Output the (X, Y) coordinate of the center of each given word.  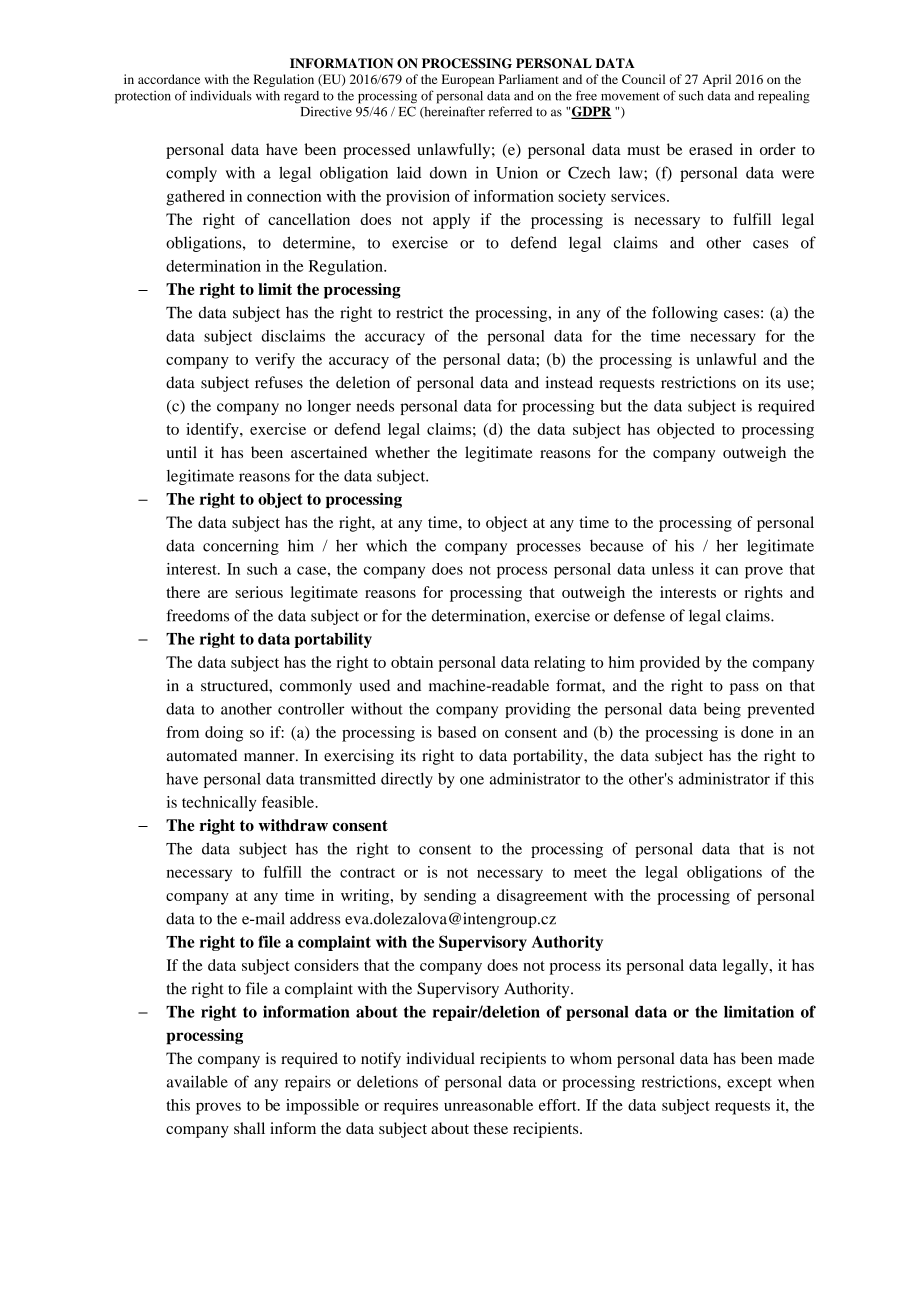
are (218, 594)
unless (673, 569)
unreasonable (488, 1105)
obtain (412, 662)
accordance (169, 79)
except (749, 1084)
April (717, 80)
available (197, 1081)
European (468, 80)
